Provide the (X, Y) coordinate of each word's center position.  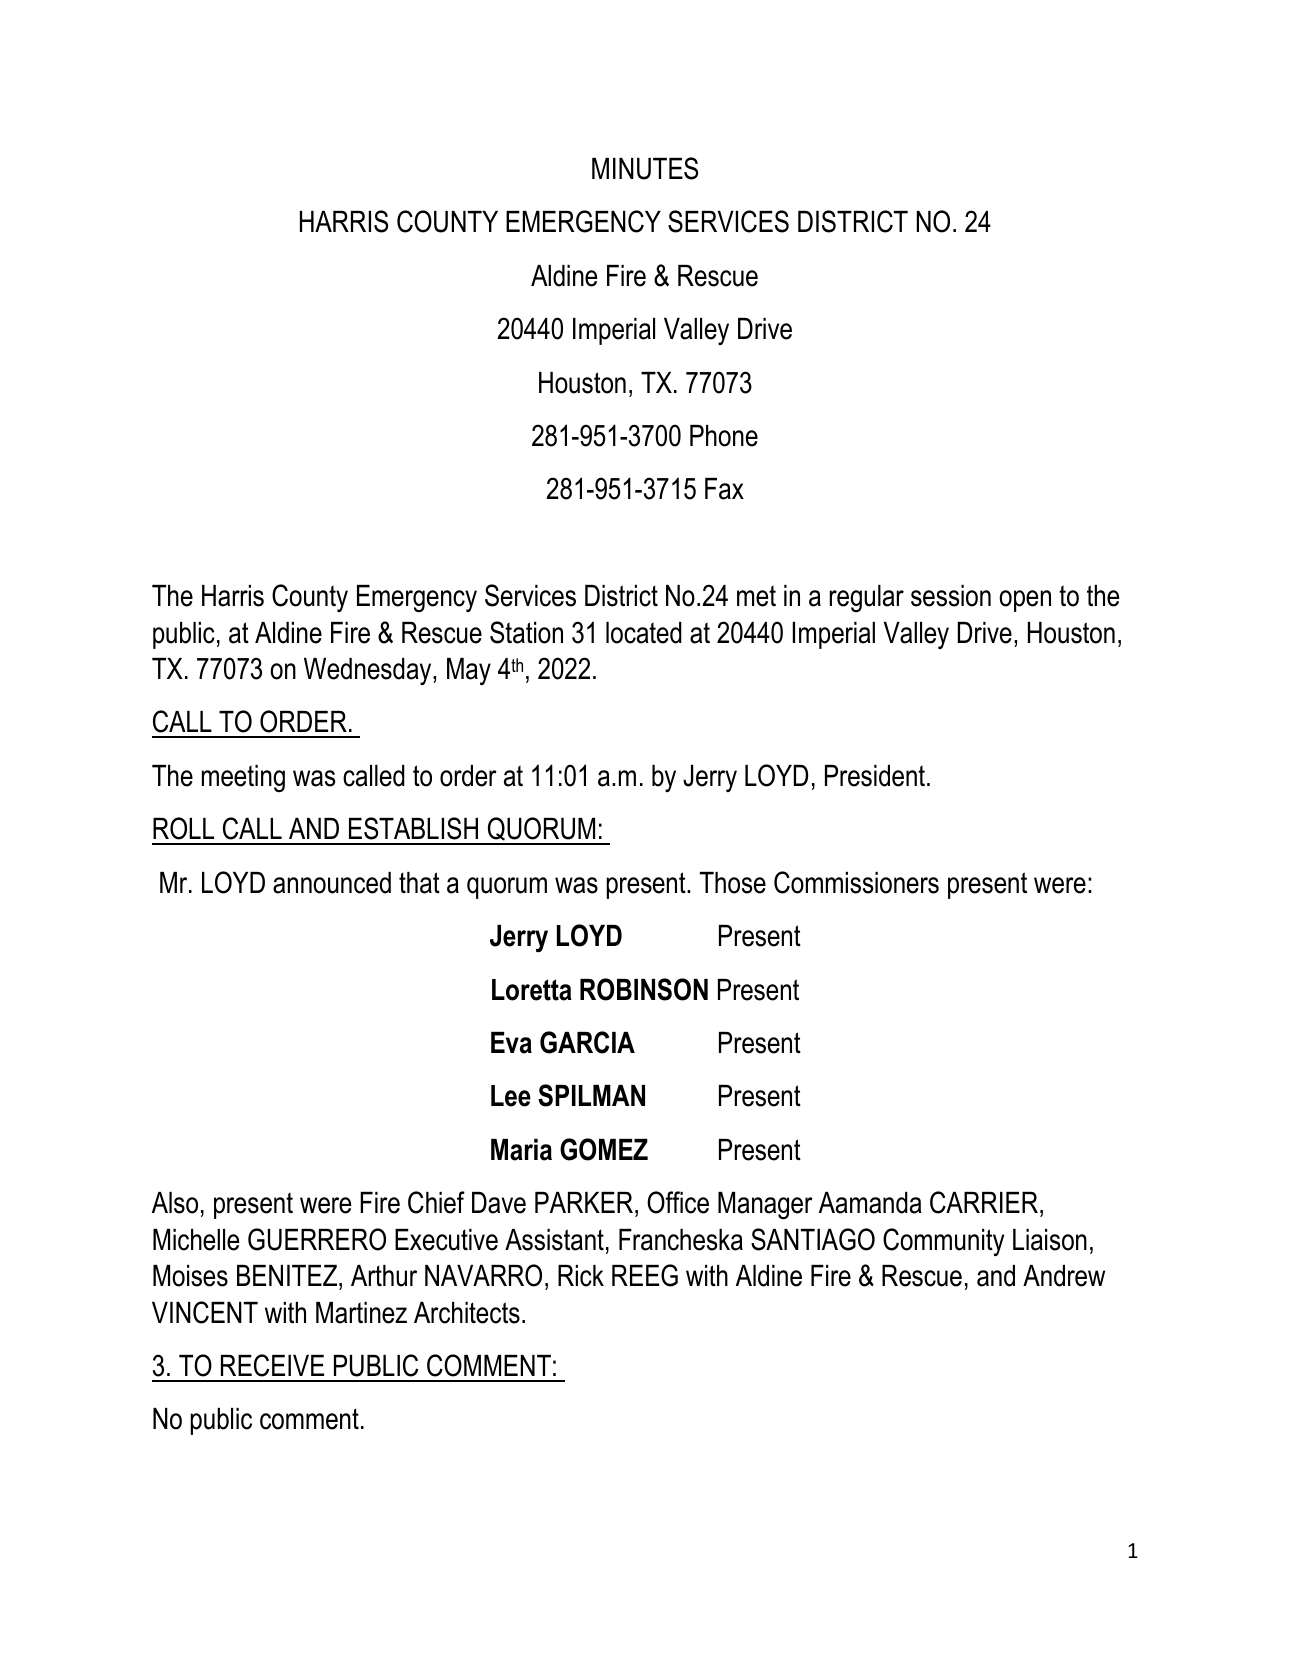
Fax (724, 489)
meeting (243, 778)
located (644, 633)
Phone (724, 436)
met (756, 596)
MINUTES (645, 168)
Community (943, 1242)
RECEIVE (272, 1365)
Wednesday (369, 671)
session (951, 596)
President (875, 776)
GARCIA (587, 1042)
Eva (511, 1043)
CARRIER (984, 1202)
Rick (581, 1276)
